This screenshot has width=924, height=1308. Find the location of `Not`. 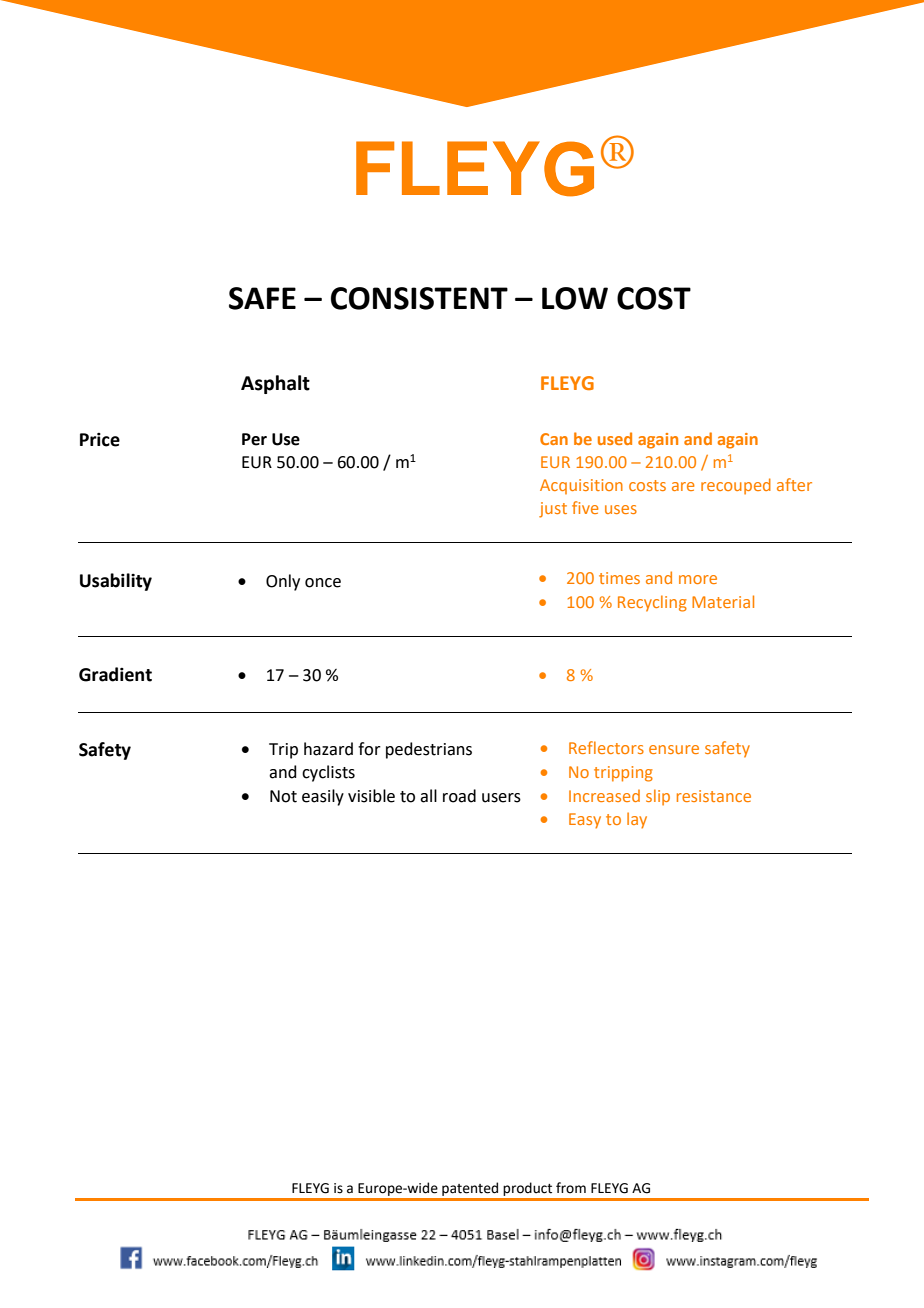

Not is located at coordinates (283, 796).
